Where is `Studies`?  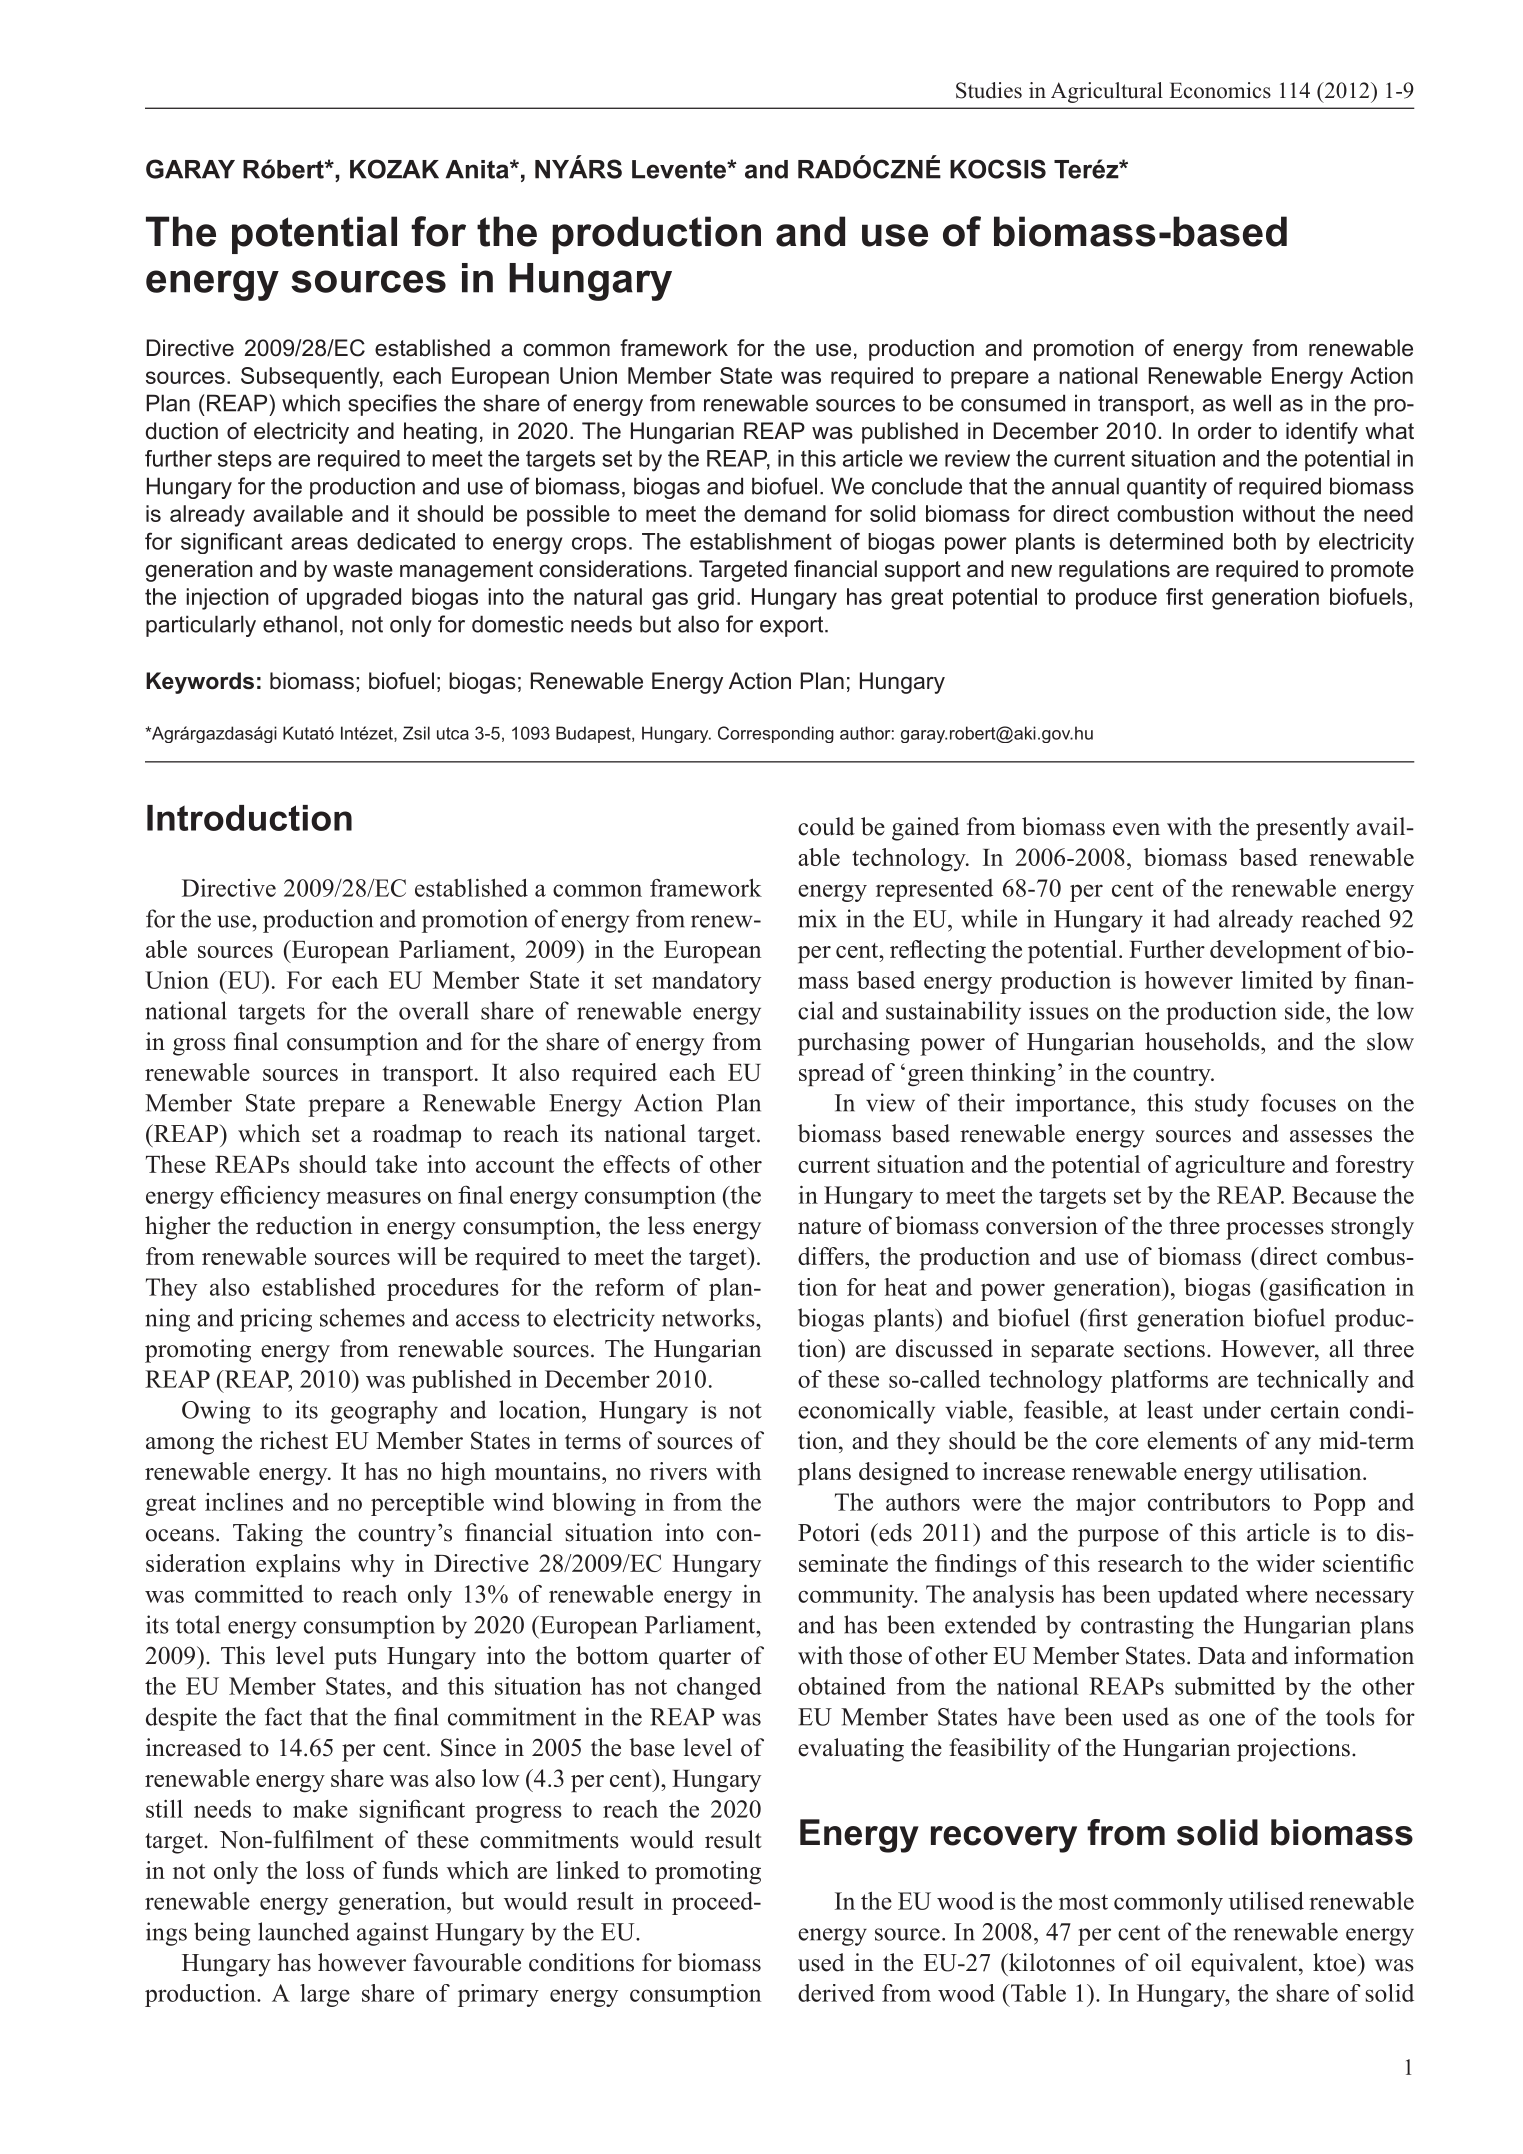
Studies is located at coordinates (989, 90).
